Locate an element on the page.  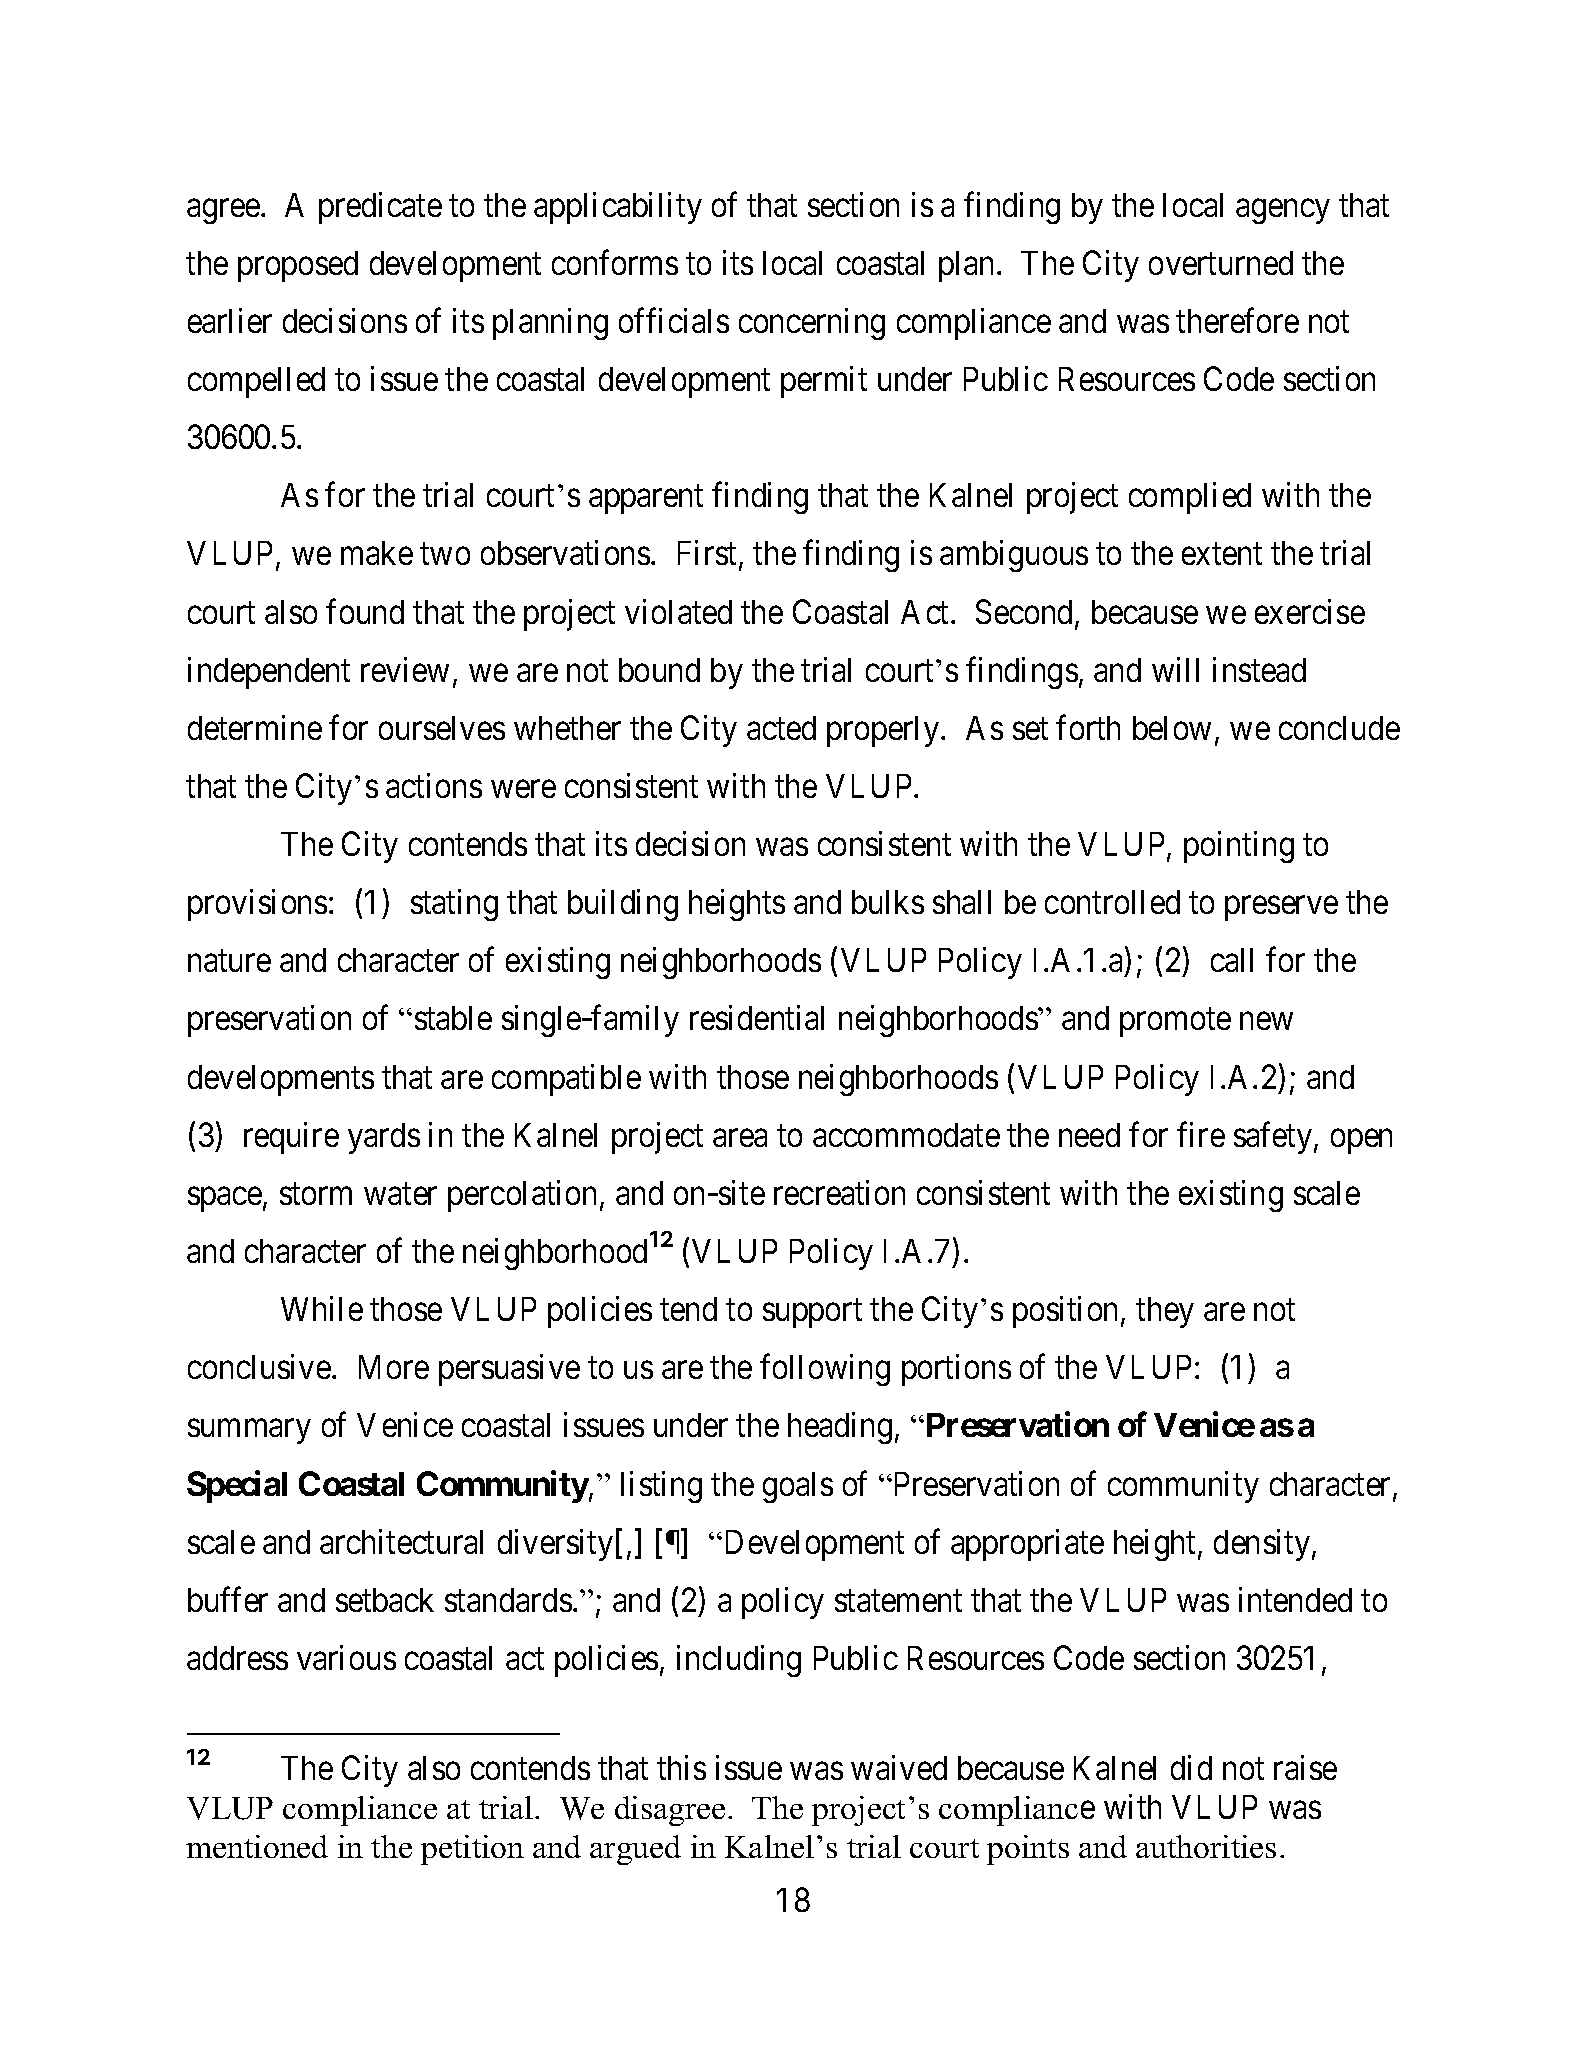
they is located at coordinates (1165, 1312).
